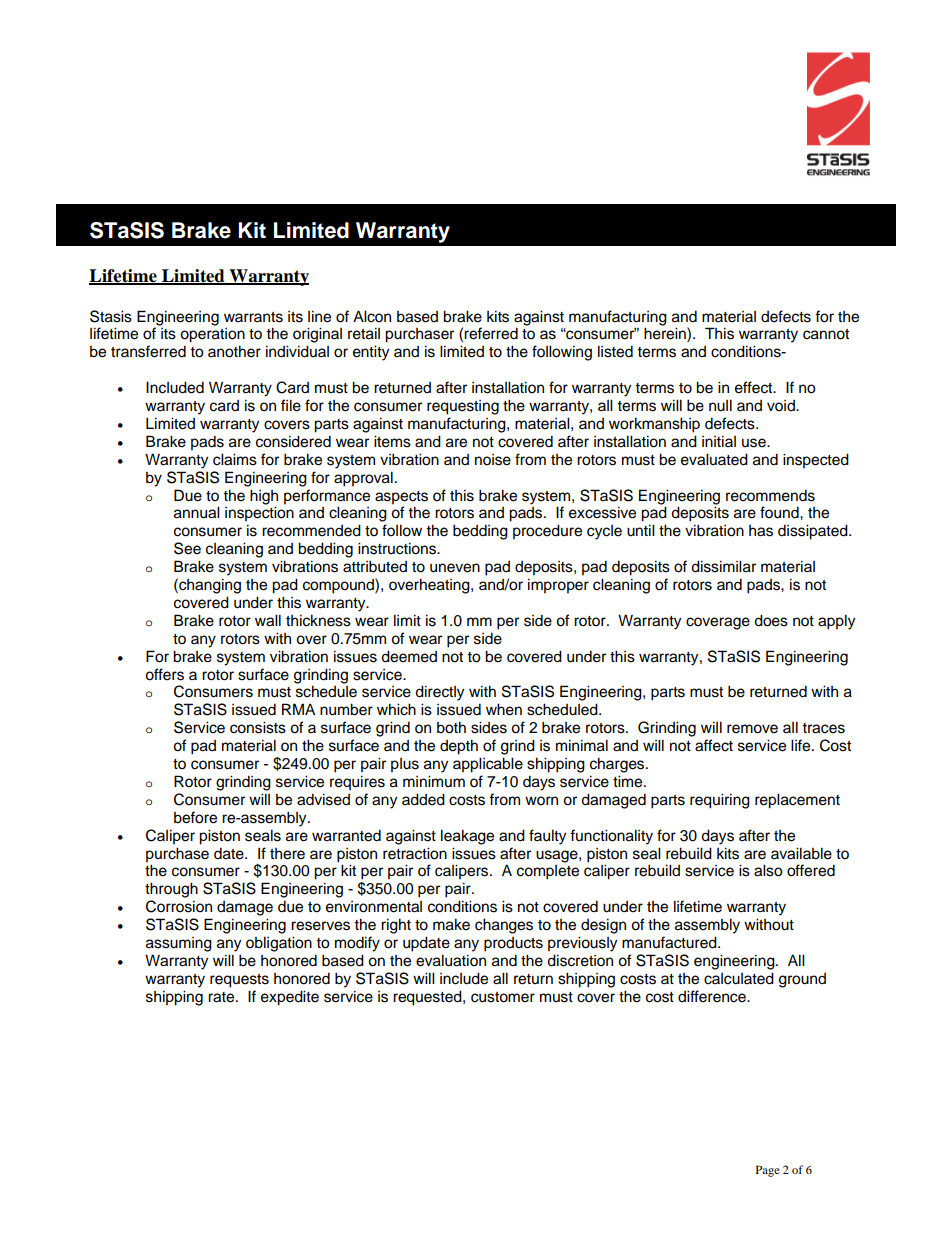 This image has height=1233, width=952. I want to click on dissimilar, so click(723, 566).
